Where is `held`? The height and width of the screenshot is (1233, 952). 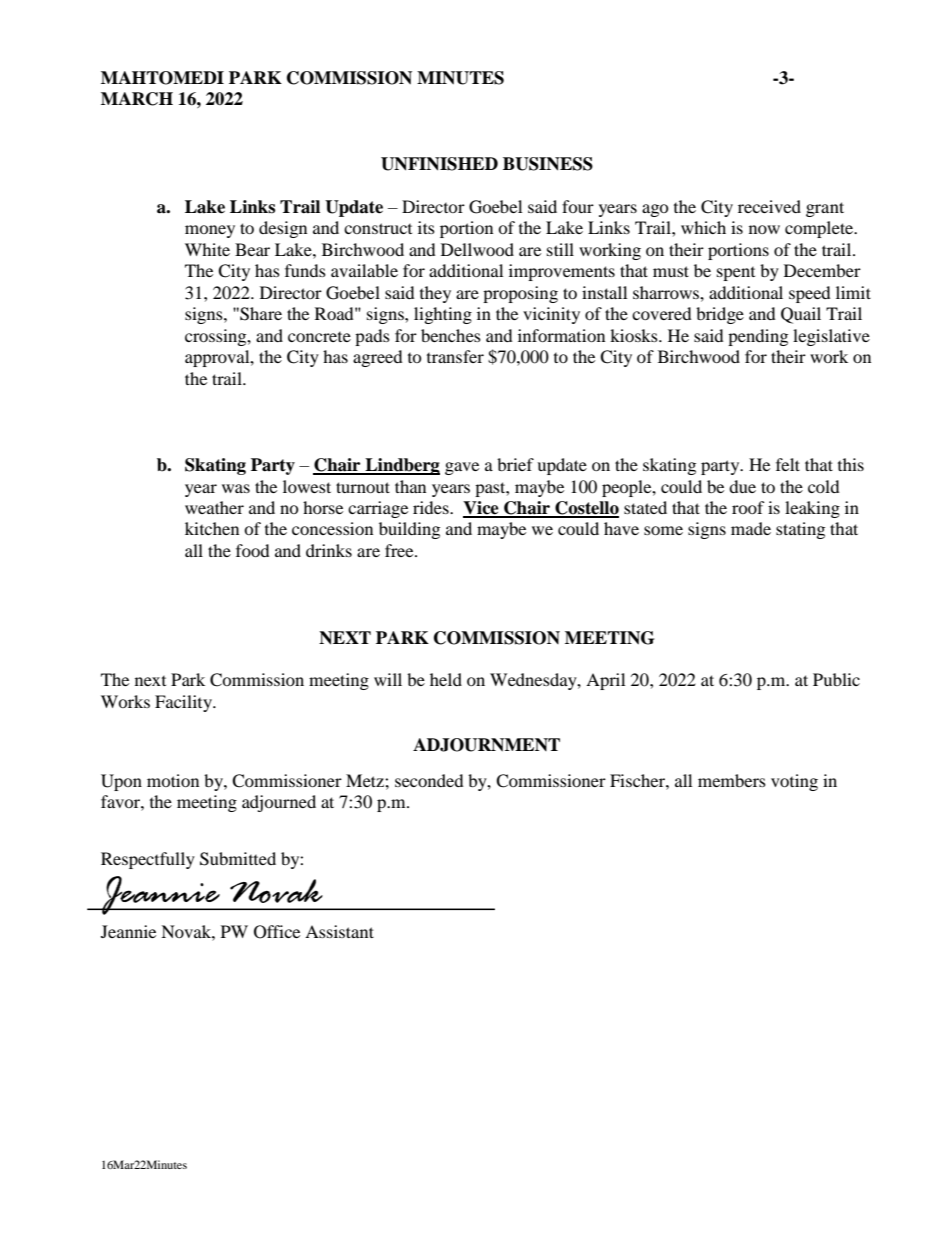 held is located at coordinates (446, 679).
